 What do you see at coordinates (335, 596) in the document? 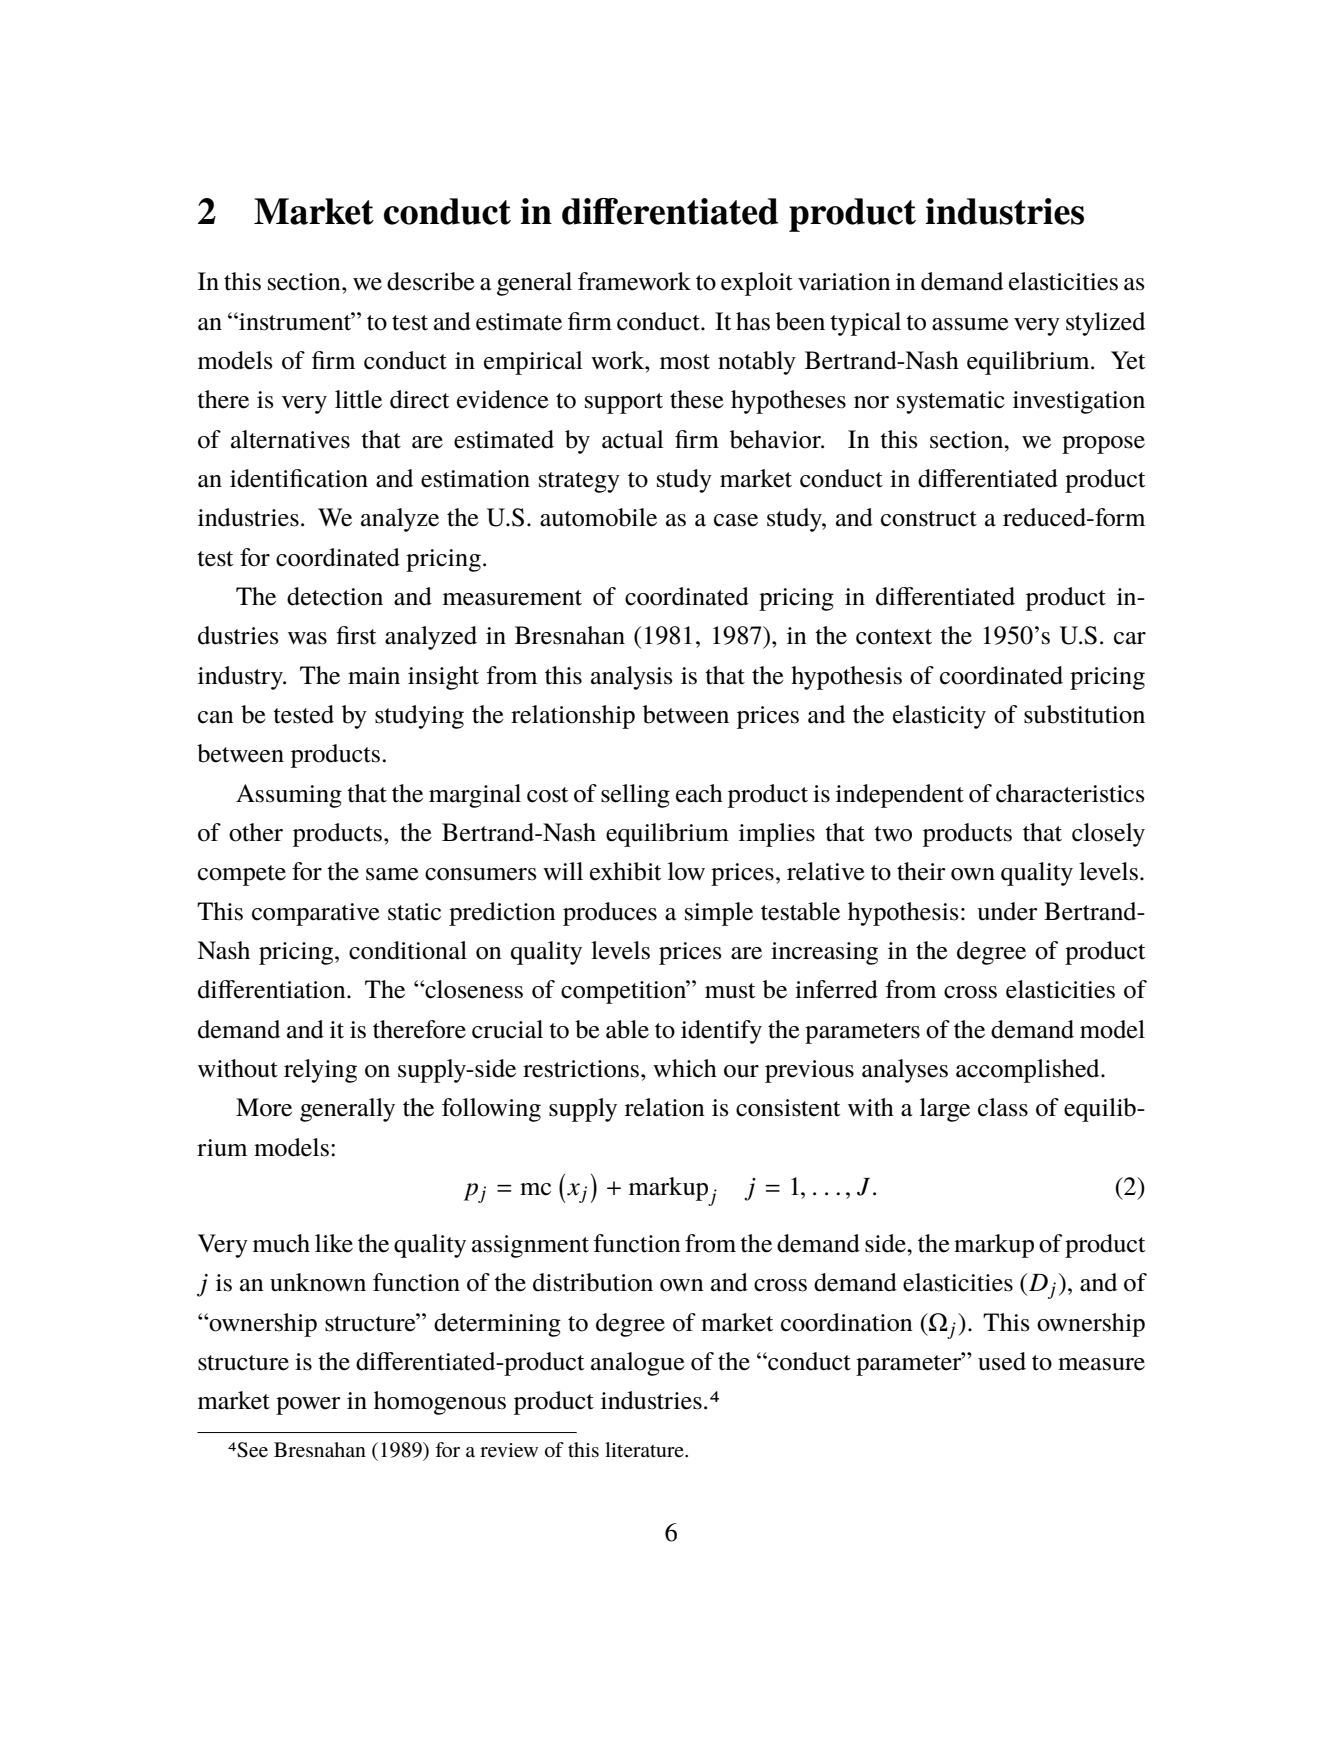
I see `detection` at bounding box center [335, 596].
